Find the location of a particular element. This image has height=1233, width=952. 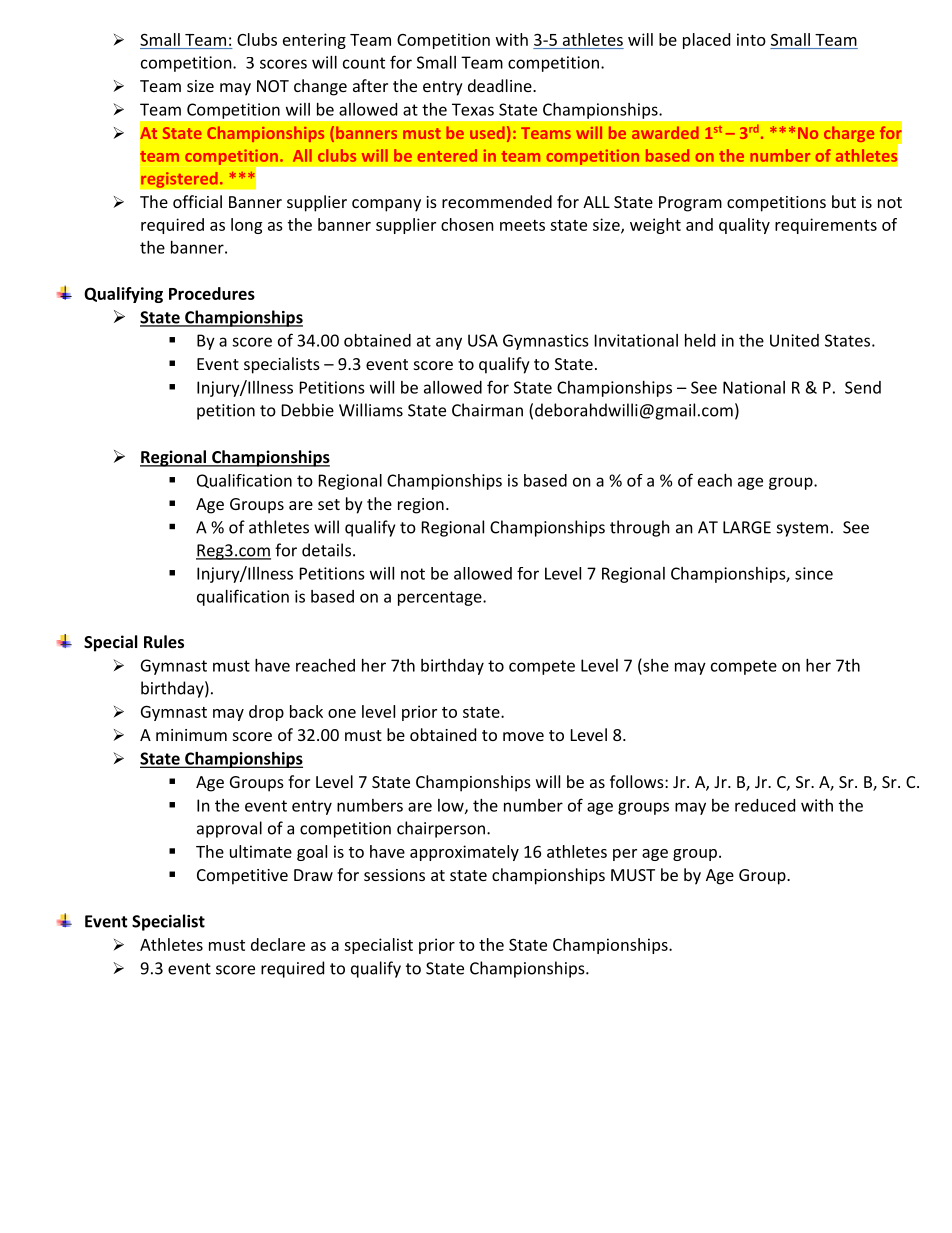

system is located at coordinates (802, 529).
